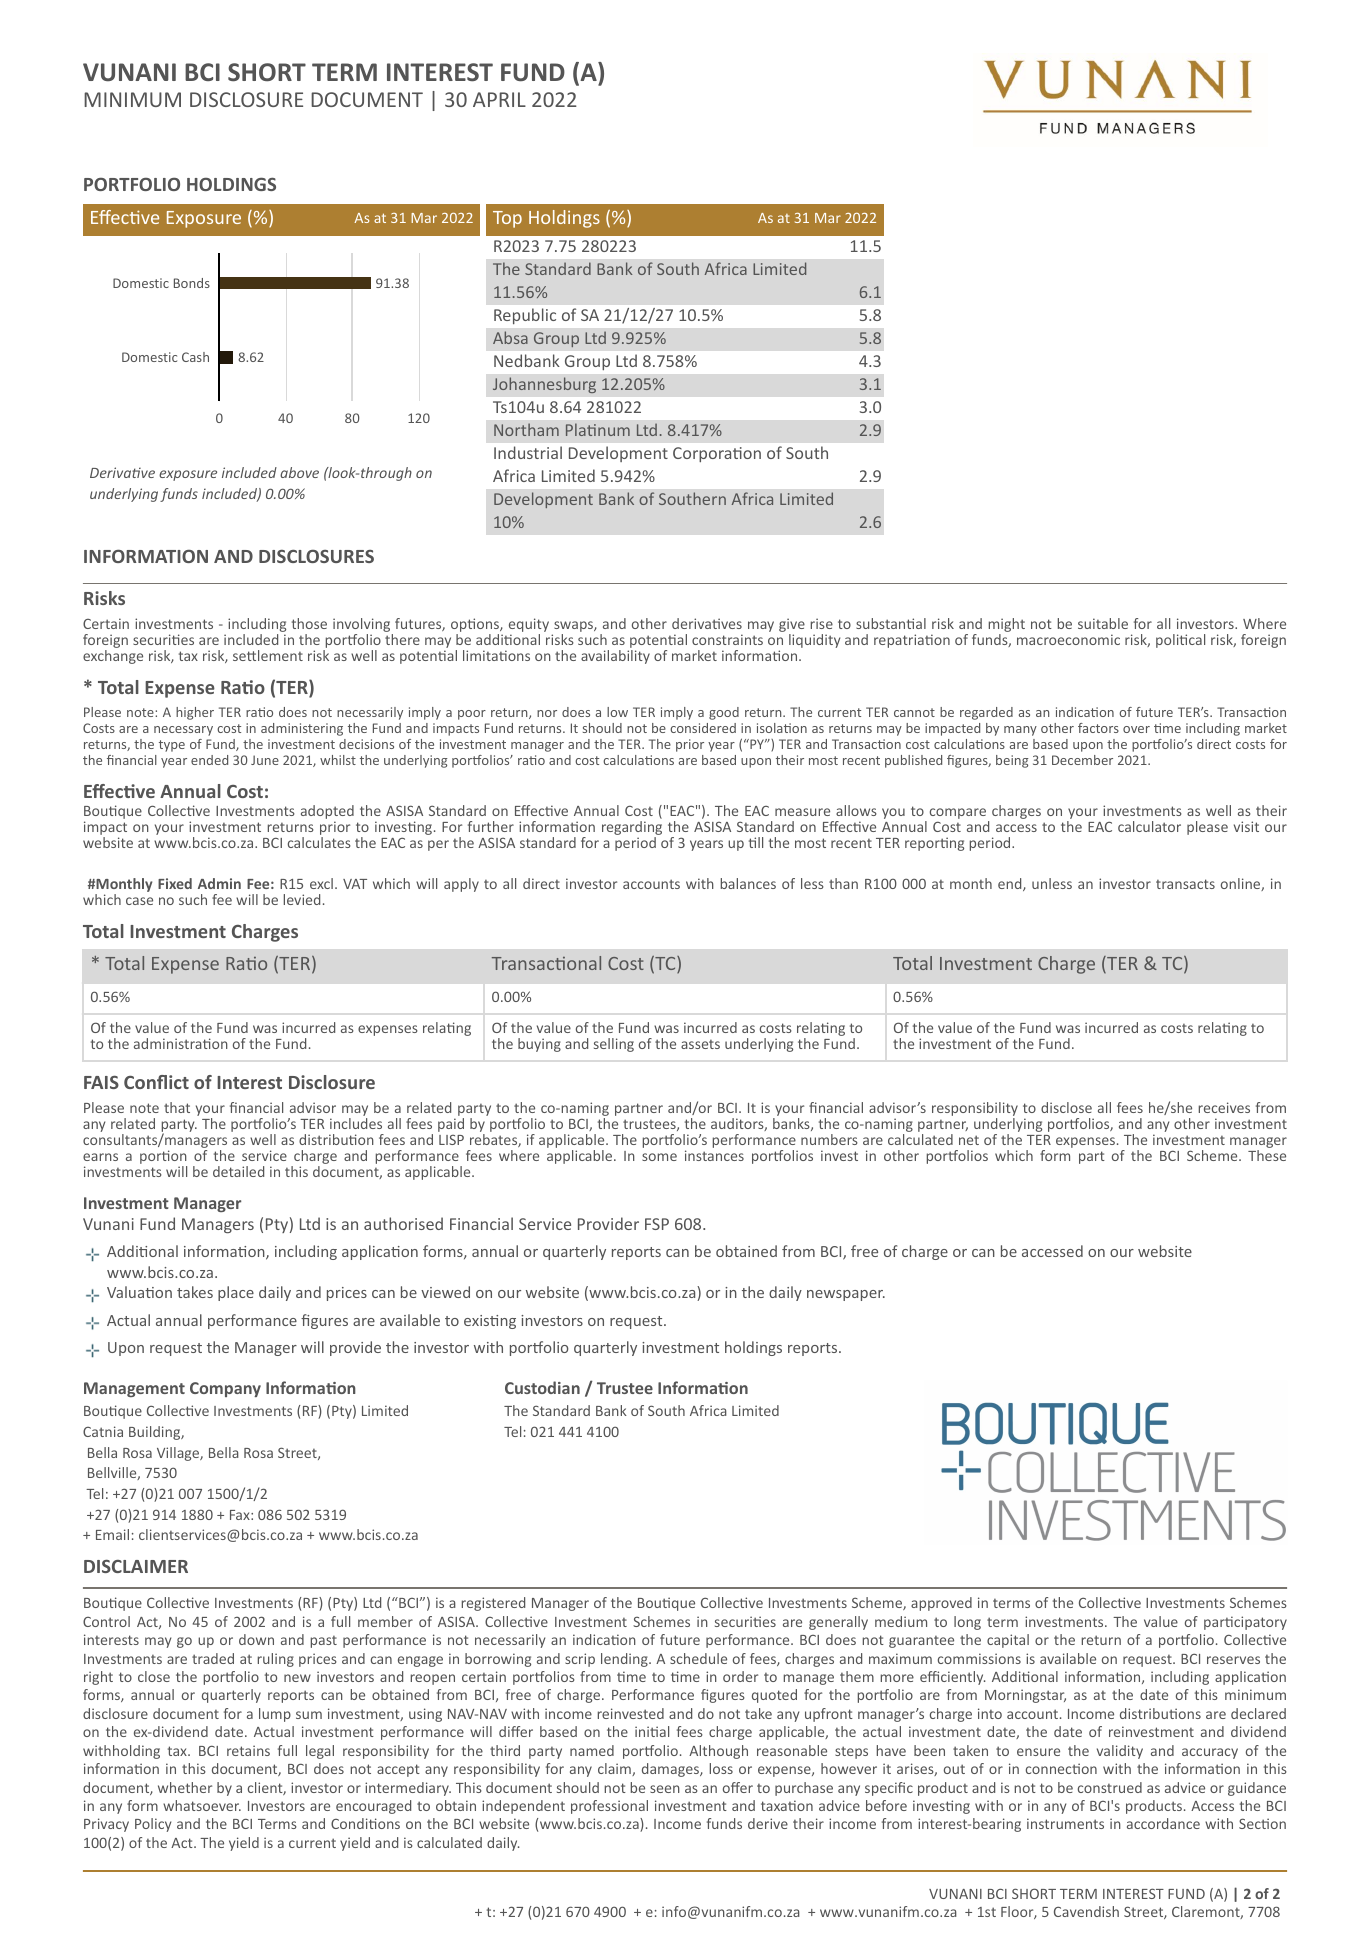 This screenshot has width=1370, height=1938. Describe the element at coordinates (1136, 729) in the screenshot. I see `over` at that location.
